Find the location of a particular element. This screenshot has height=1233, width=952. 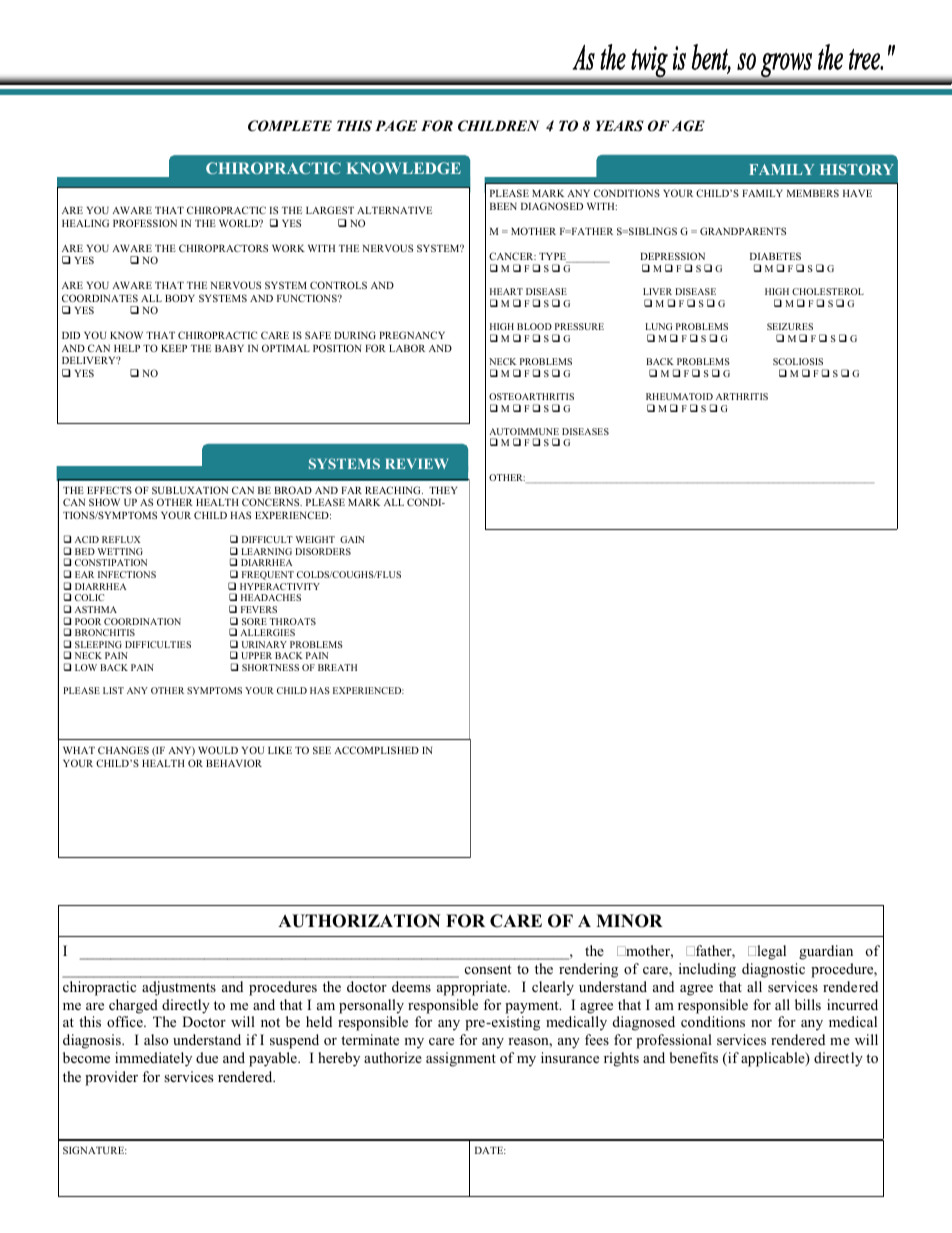

ACCOMPLISHED is located at coordinates (376, 750).
